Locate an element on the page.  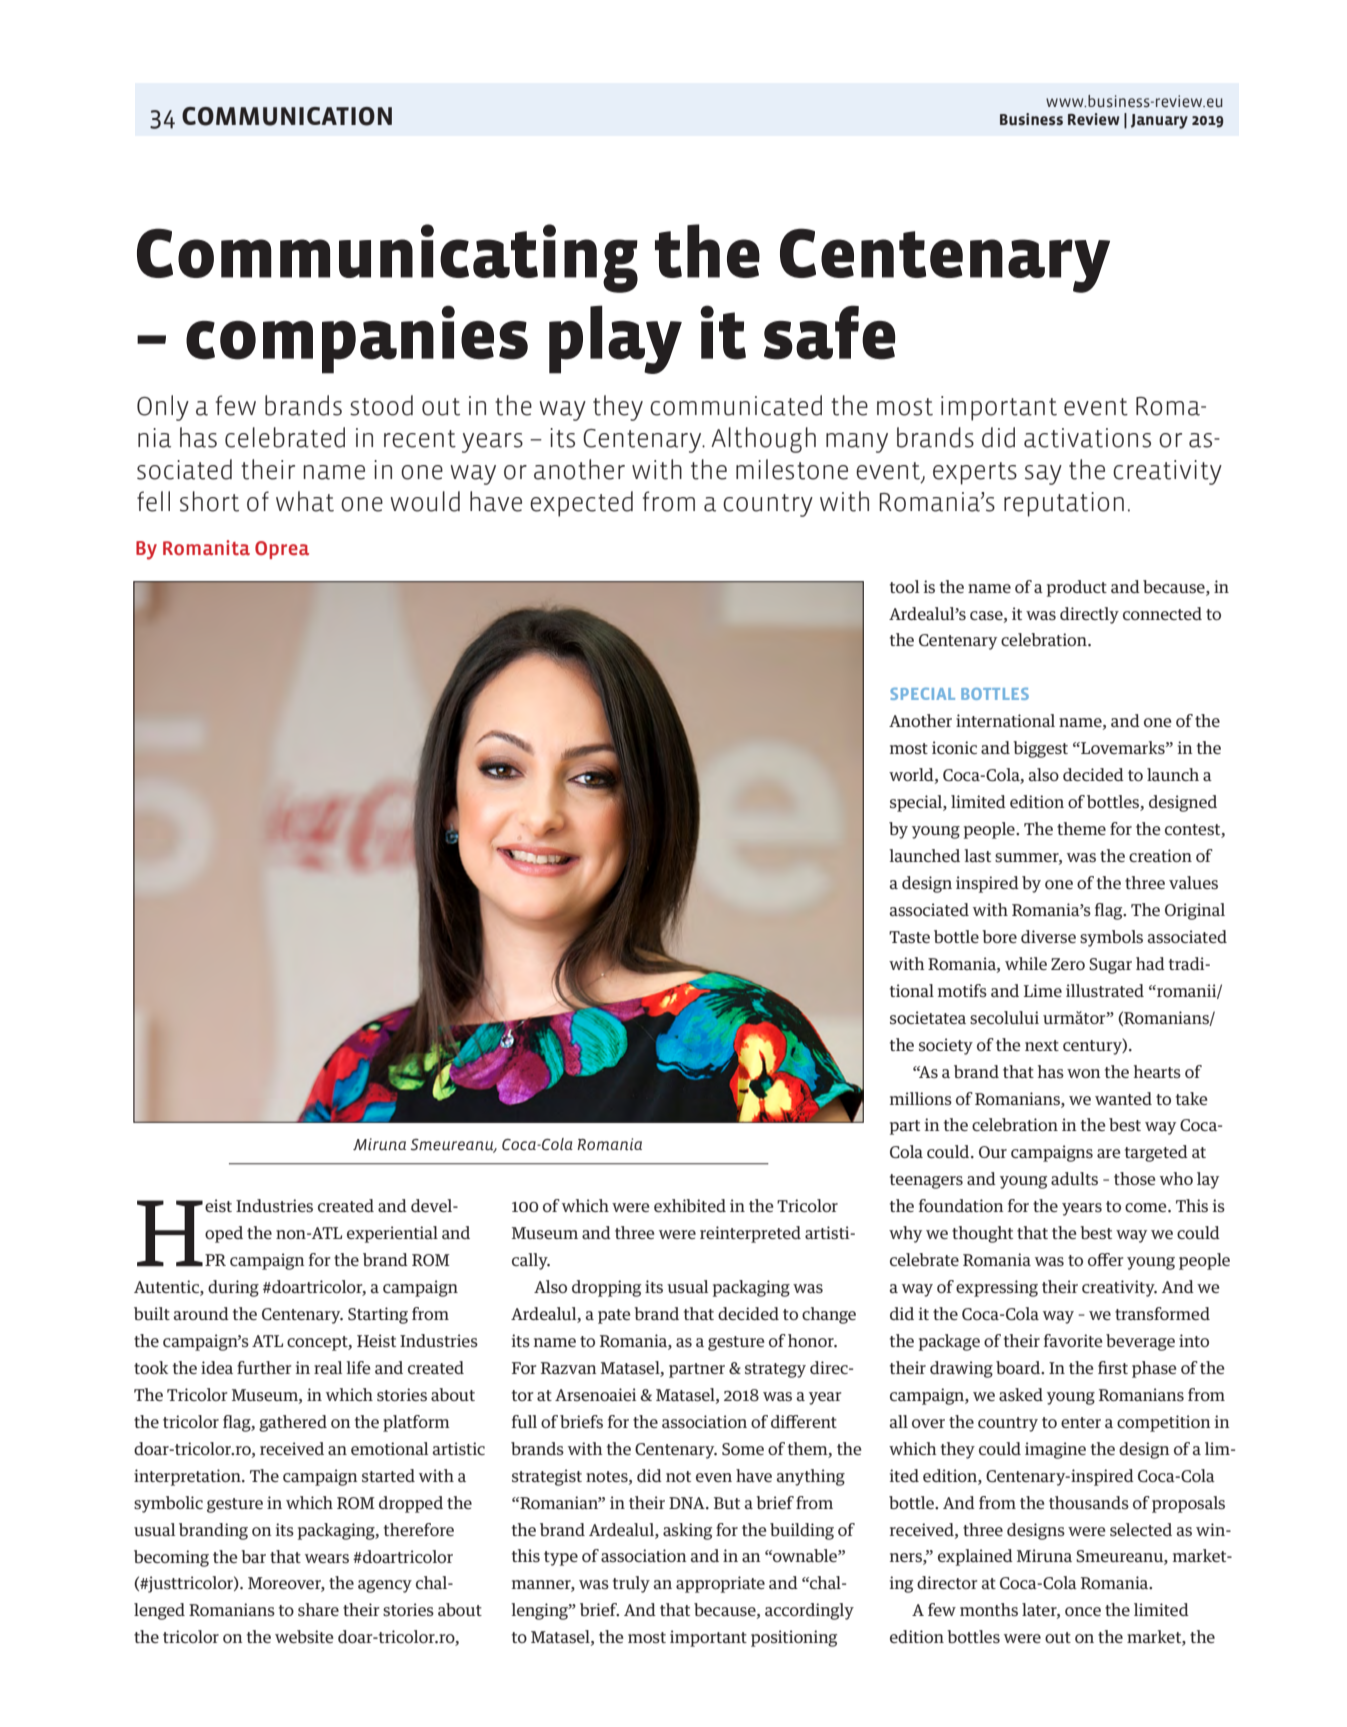
Taste is located at coordinates (909, 937).
